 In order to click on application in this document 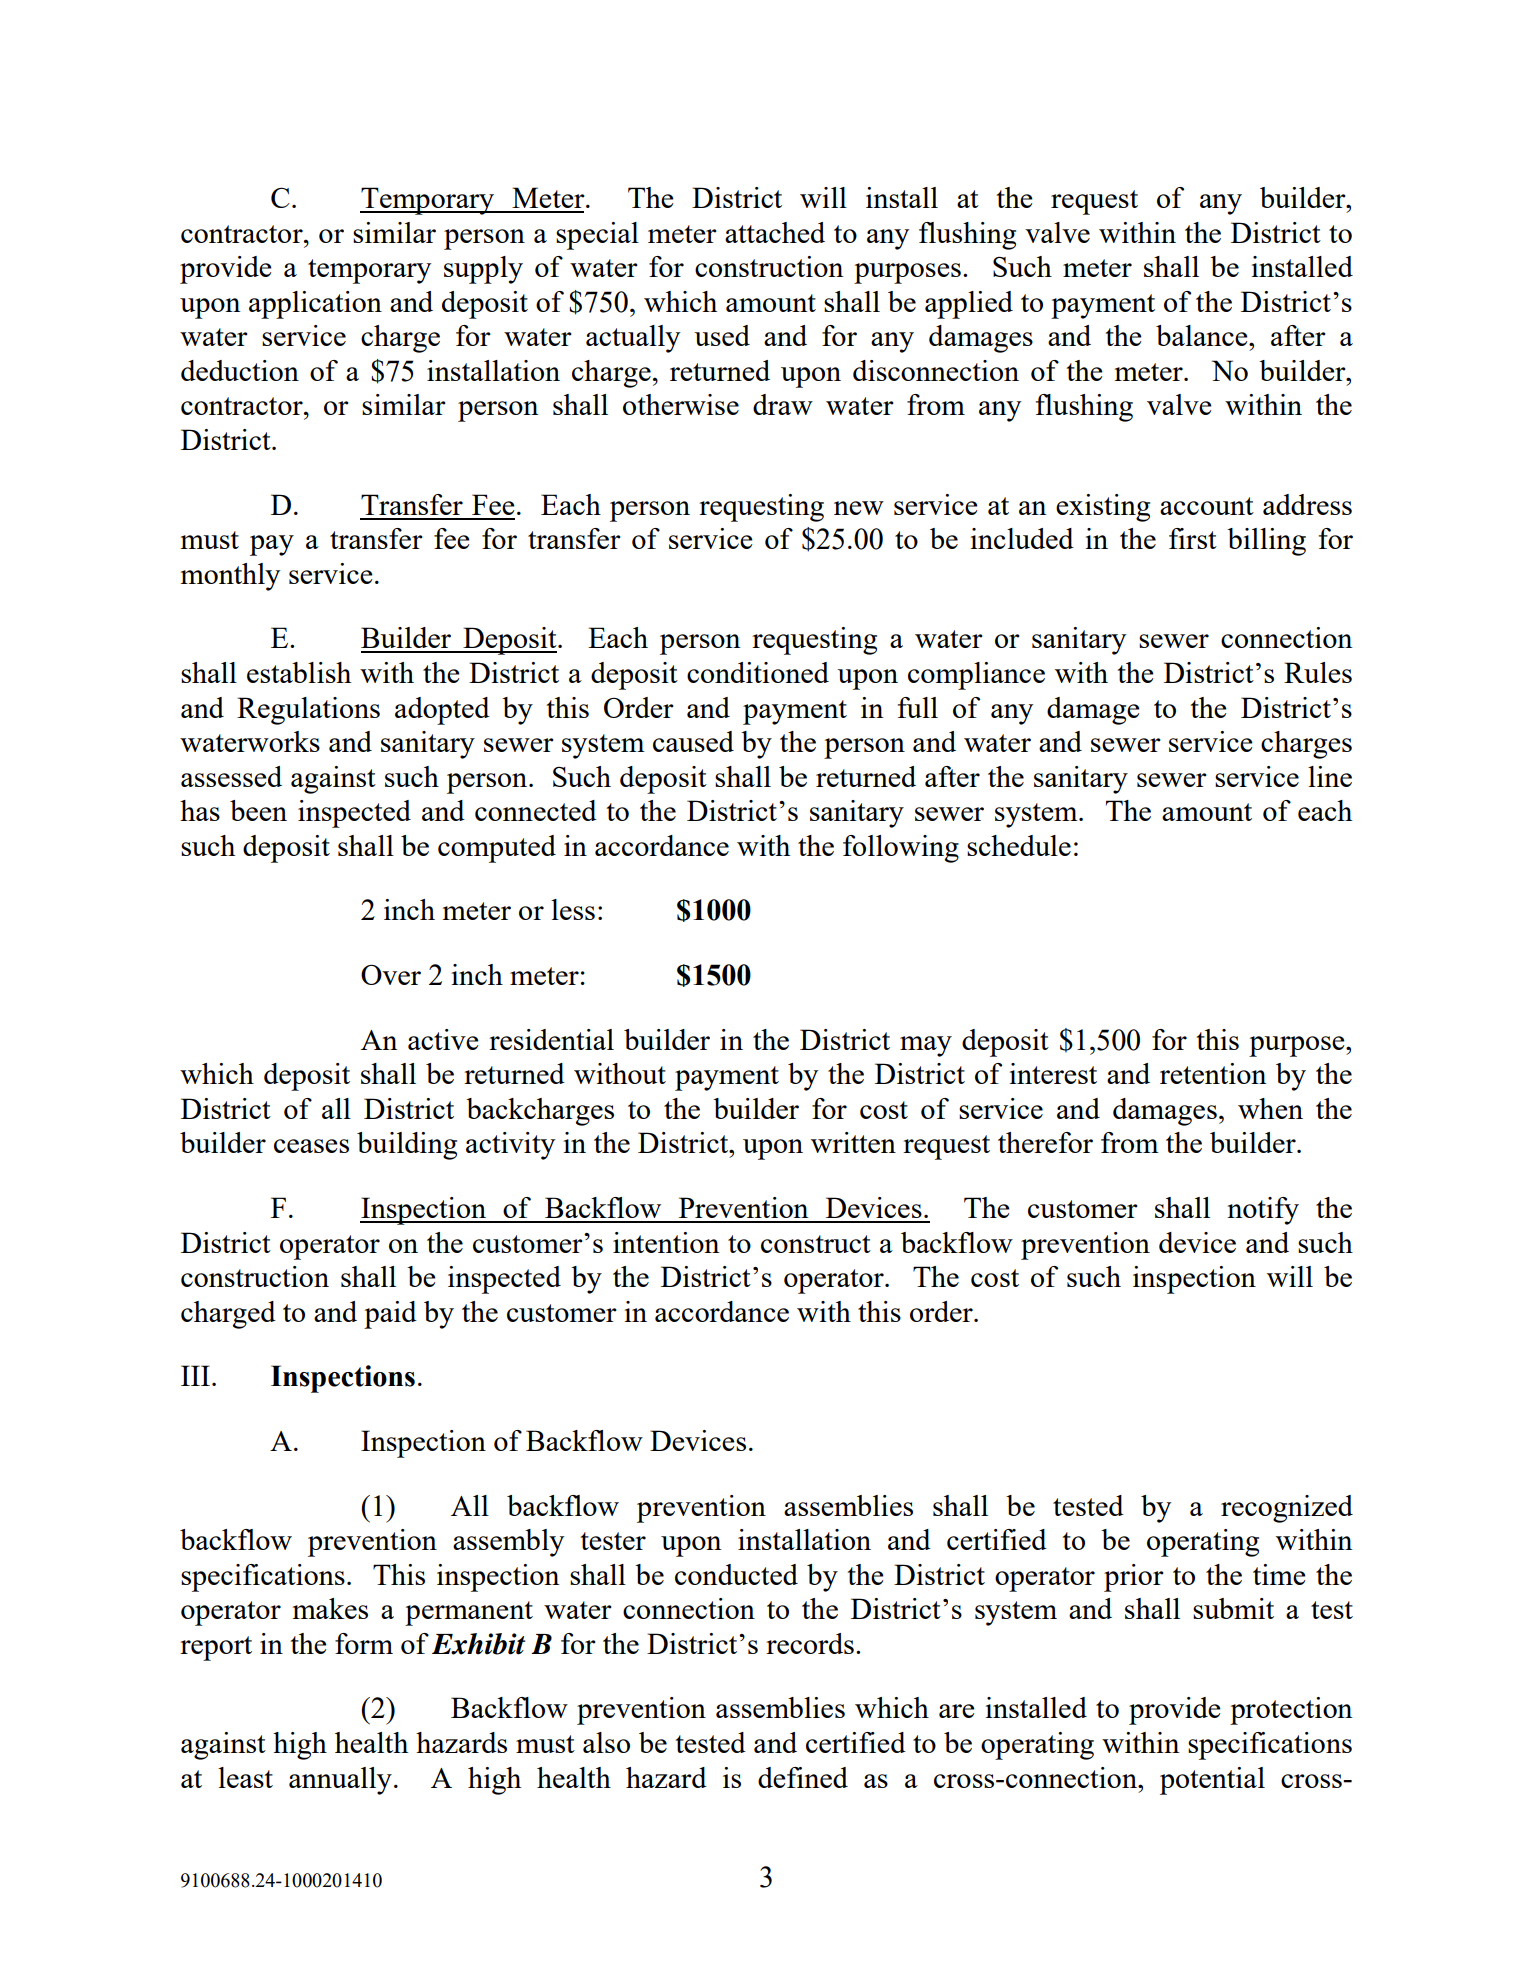, I will do `click(315, 305)`.
